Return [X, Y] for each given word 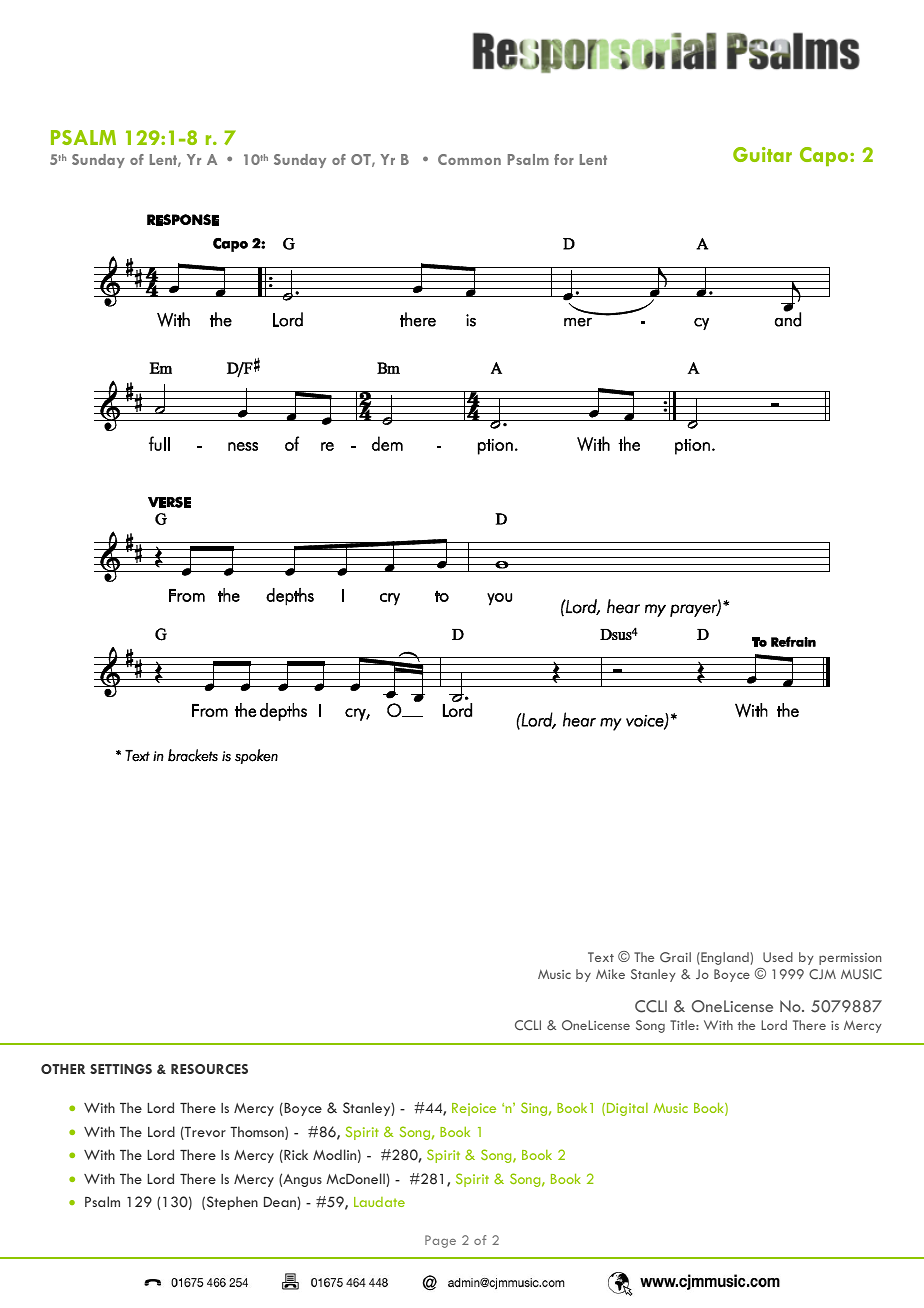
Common [469, 159]
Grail [675, 957]
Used [778, 957]
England [725, 958]
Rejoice [474, 1109]
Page [440, 1241]
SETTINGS [121, 1069]
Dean [281, 1203]
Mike [610, 974]
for [564, 159]
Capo [825, 156]
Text [601, 957]
